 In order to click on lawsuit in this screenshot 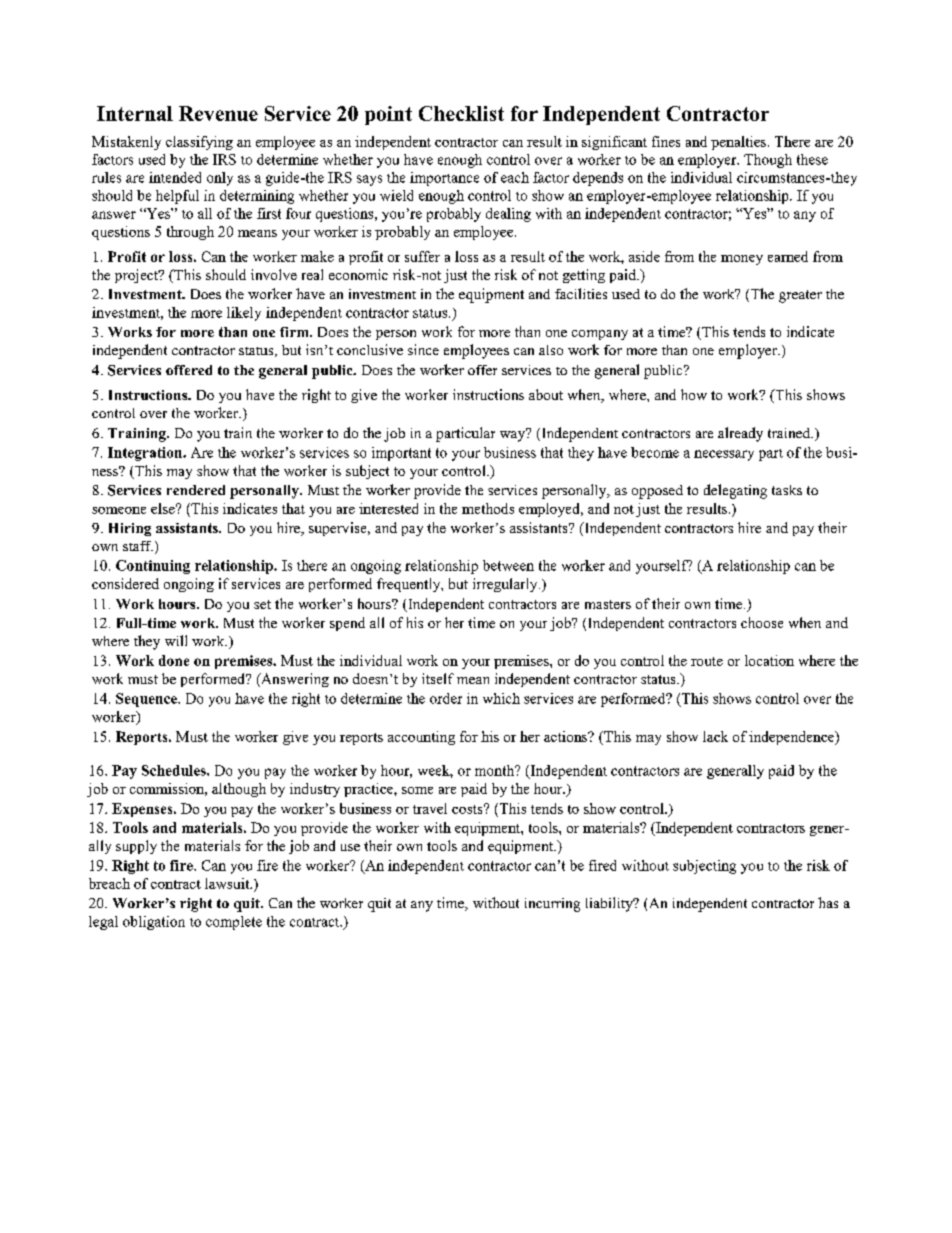, I will do `click(228, 883)`.
